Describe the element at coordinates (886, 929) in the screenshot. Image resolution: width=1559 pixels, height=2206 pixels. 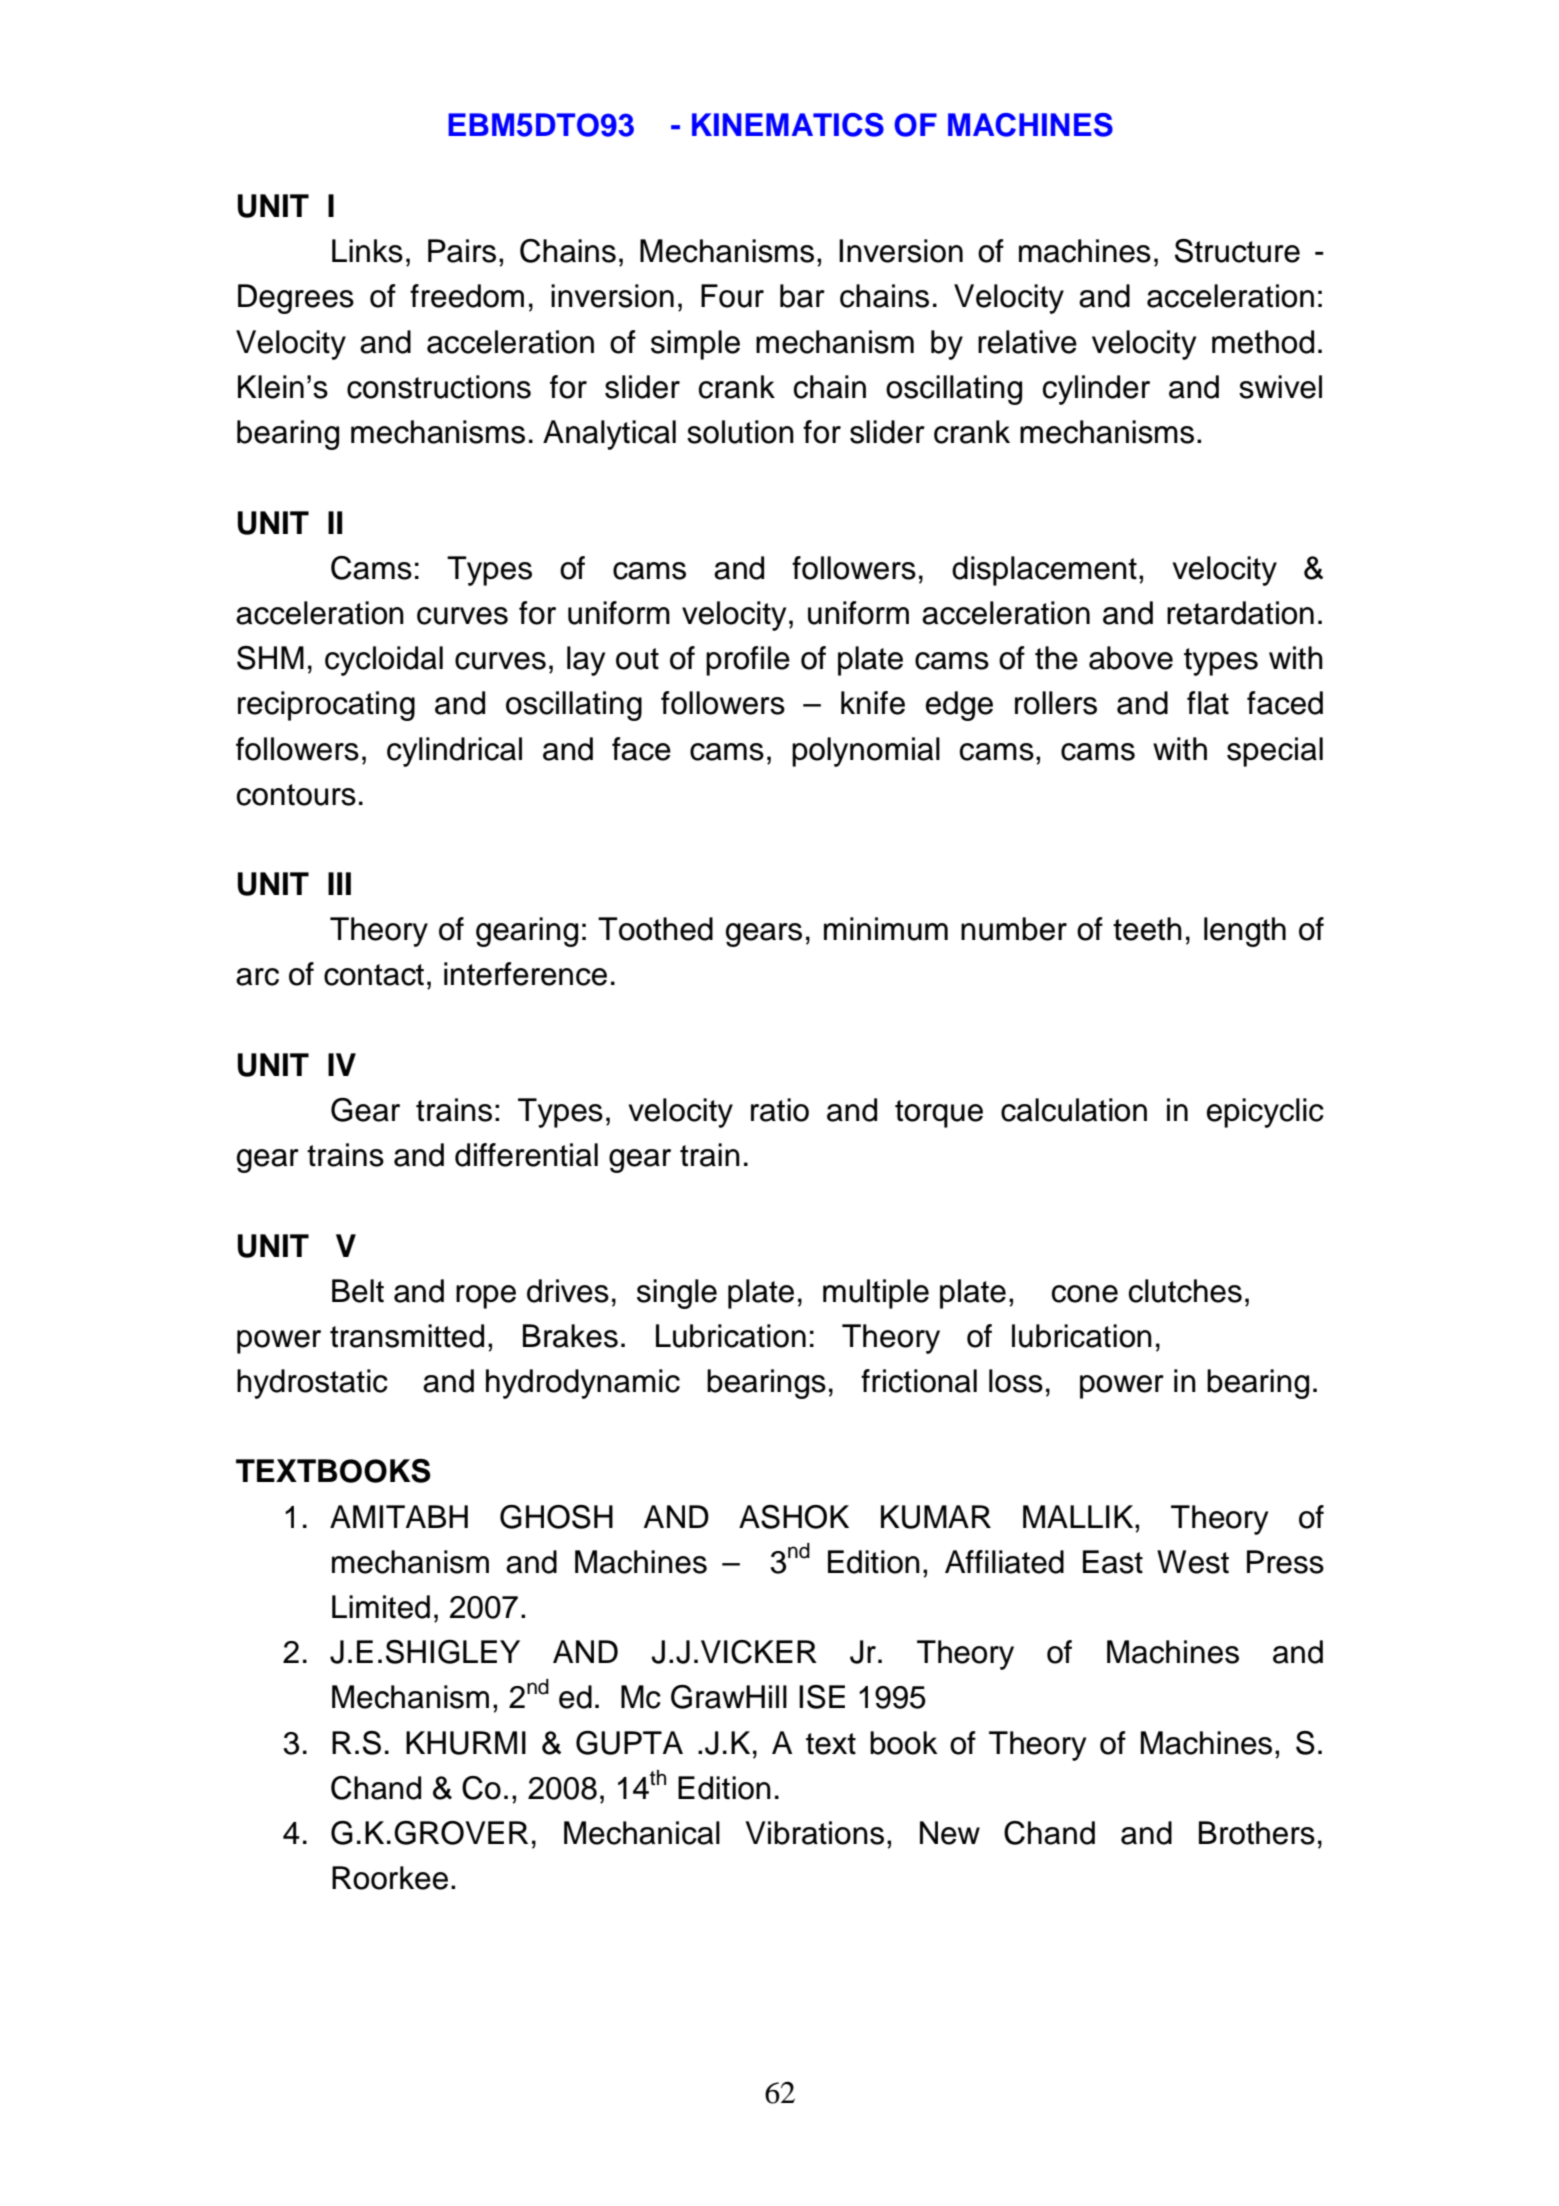
I see `minimum` at that location.
